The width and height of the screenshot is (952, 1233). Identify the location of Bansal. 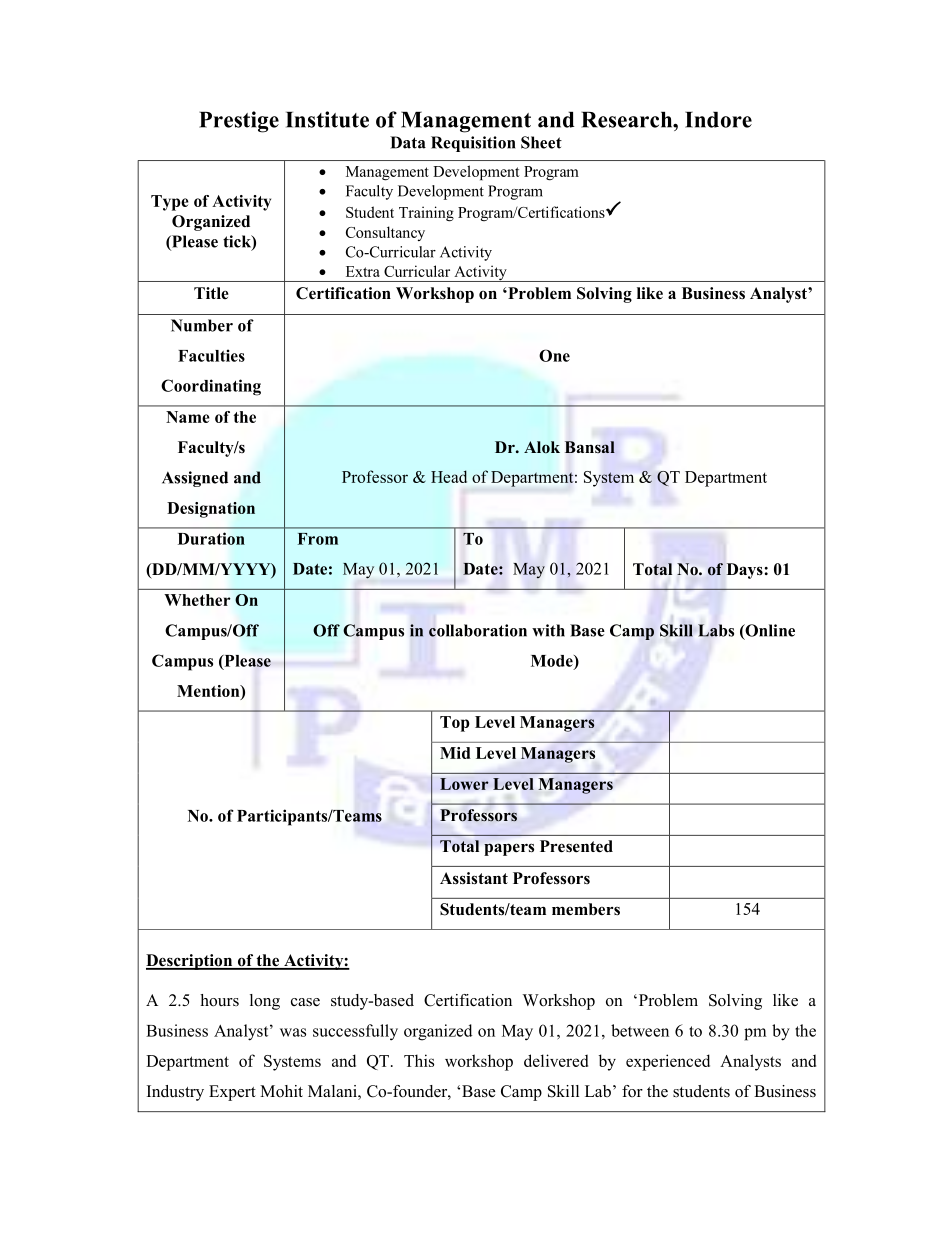
(590, 447).
